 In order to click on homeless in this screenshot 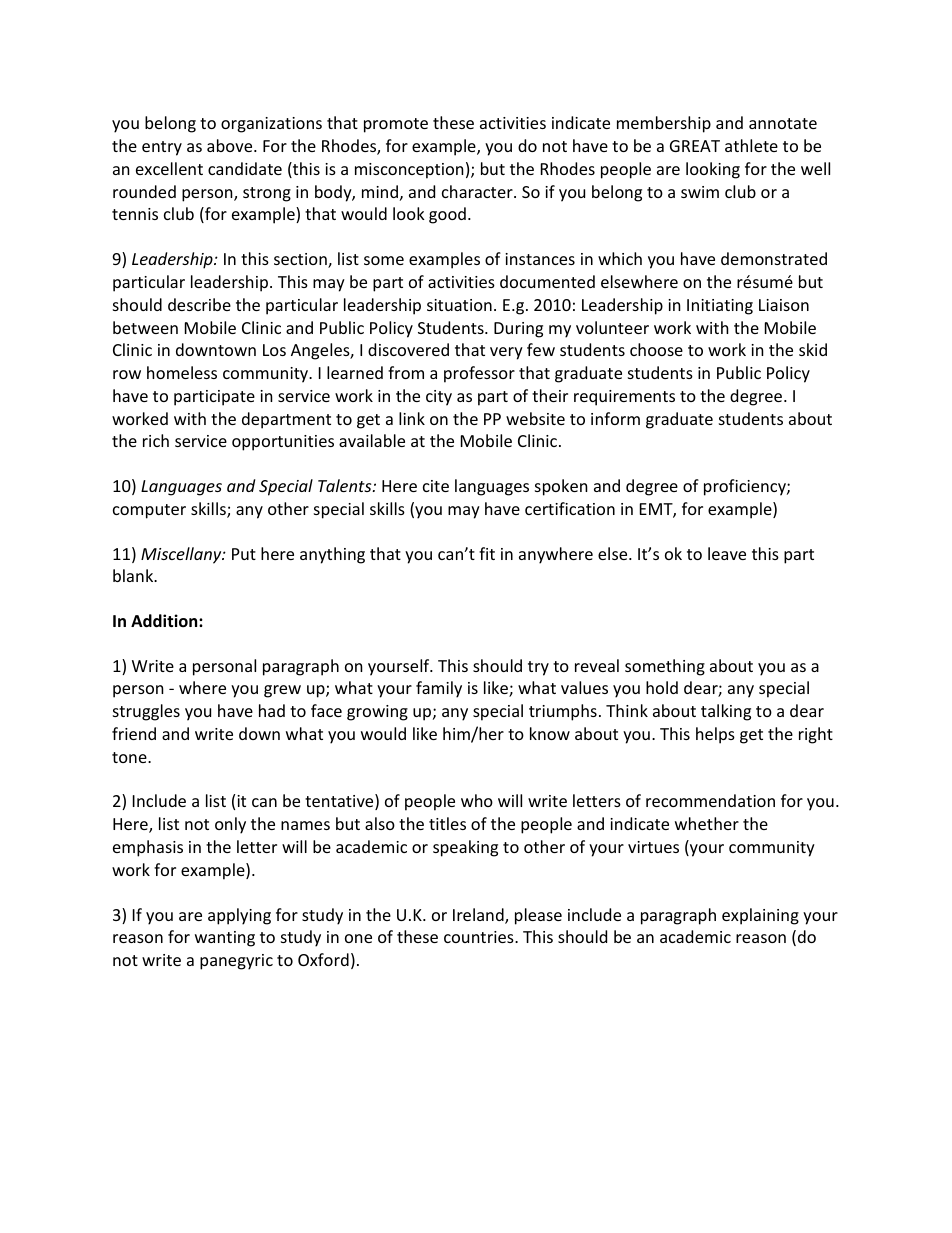, I will do `click(182, 372)`.
